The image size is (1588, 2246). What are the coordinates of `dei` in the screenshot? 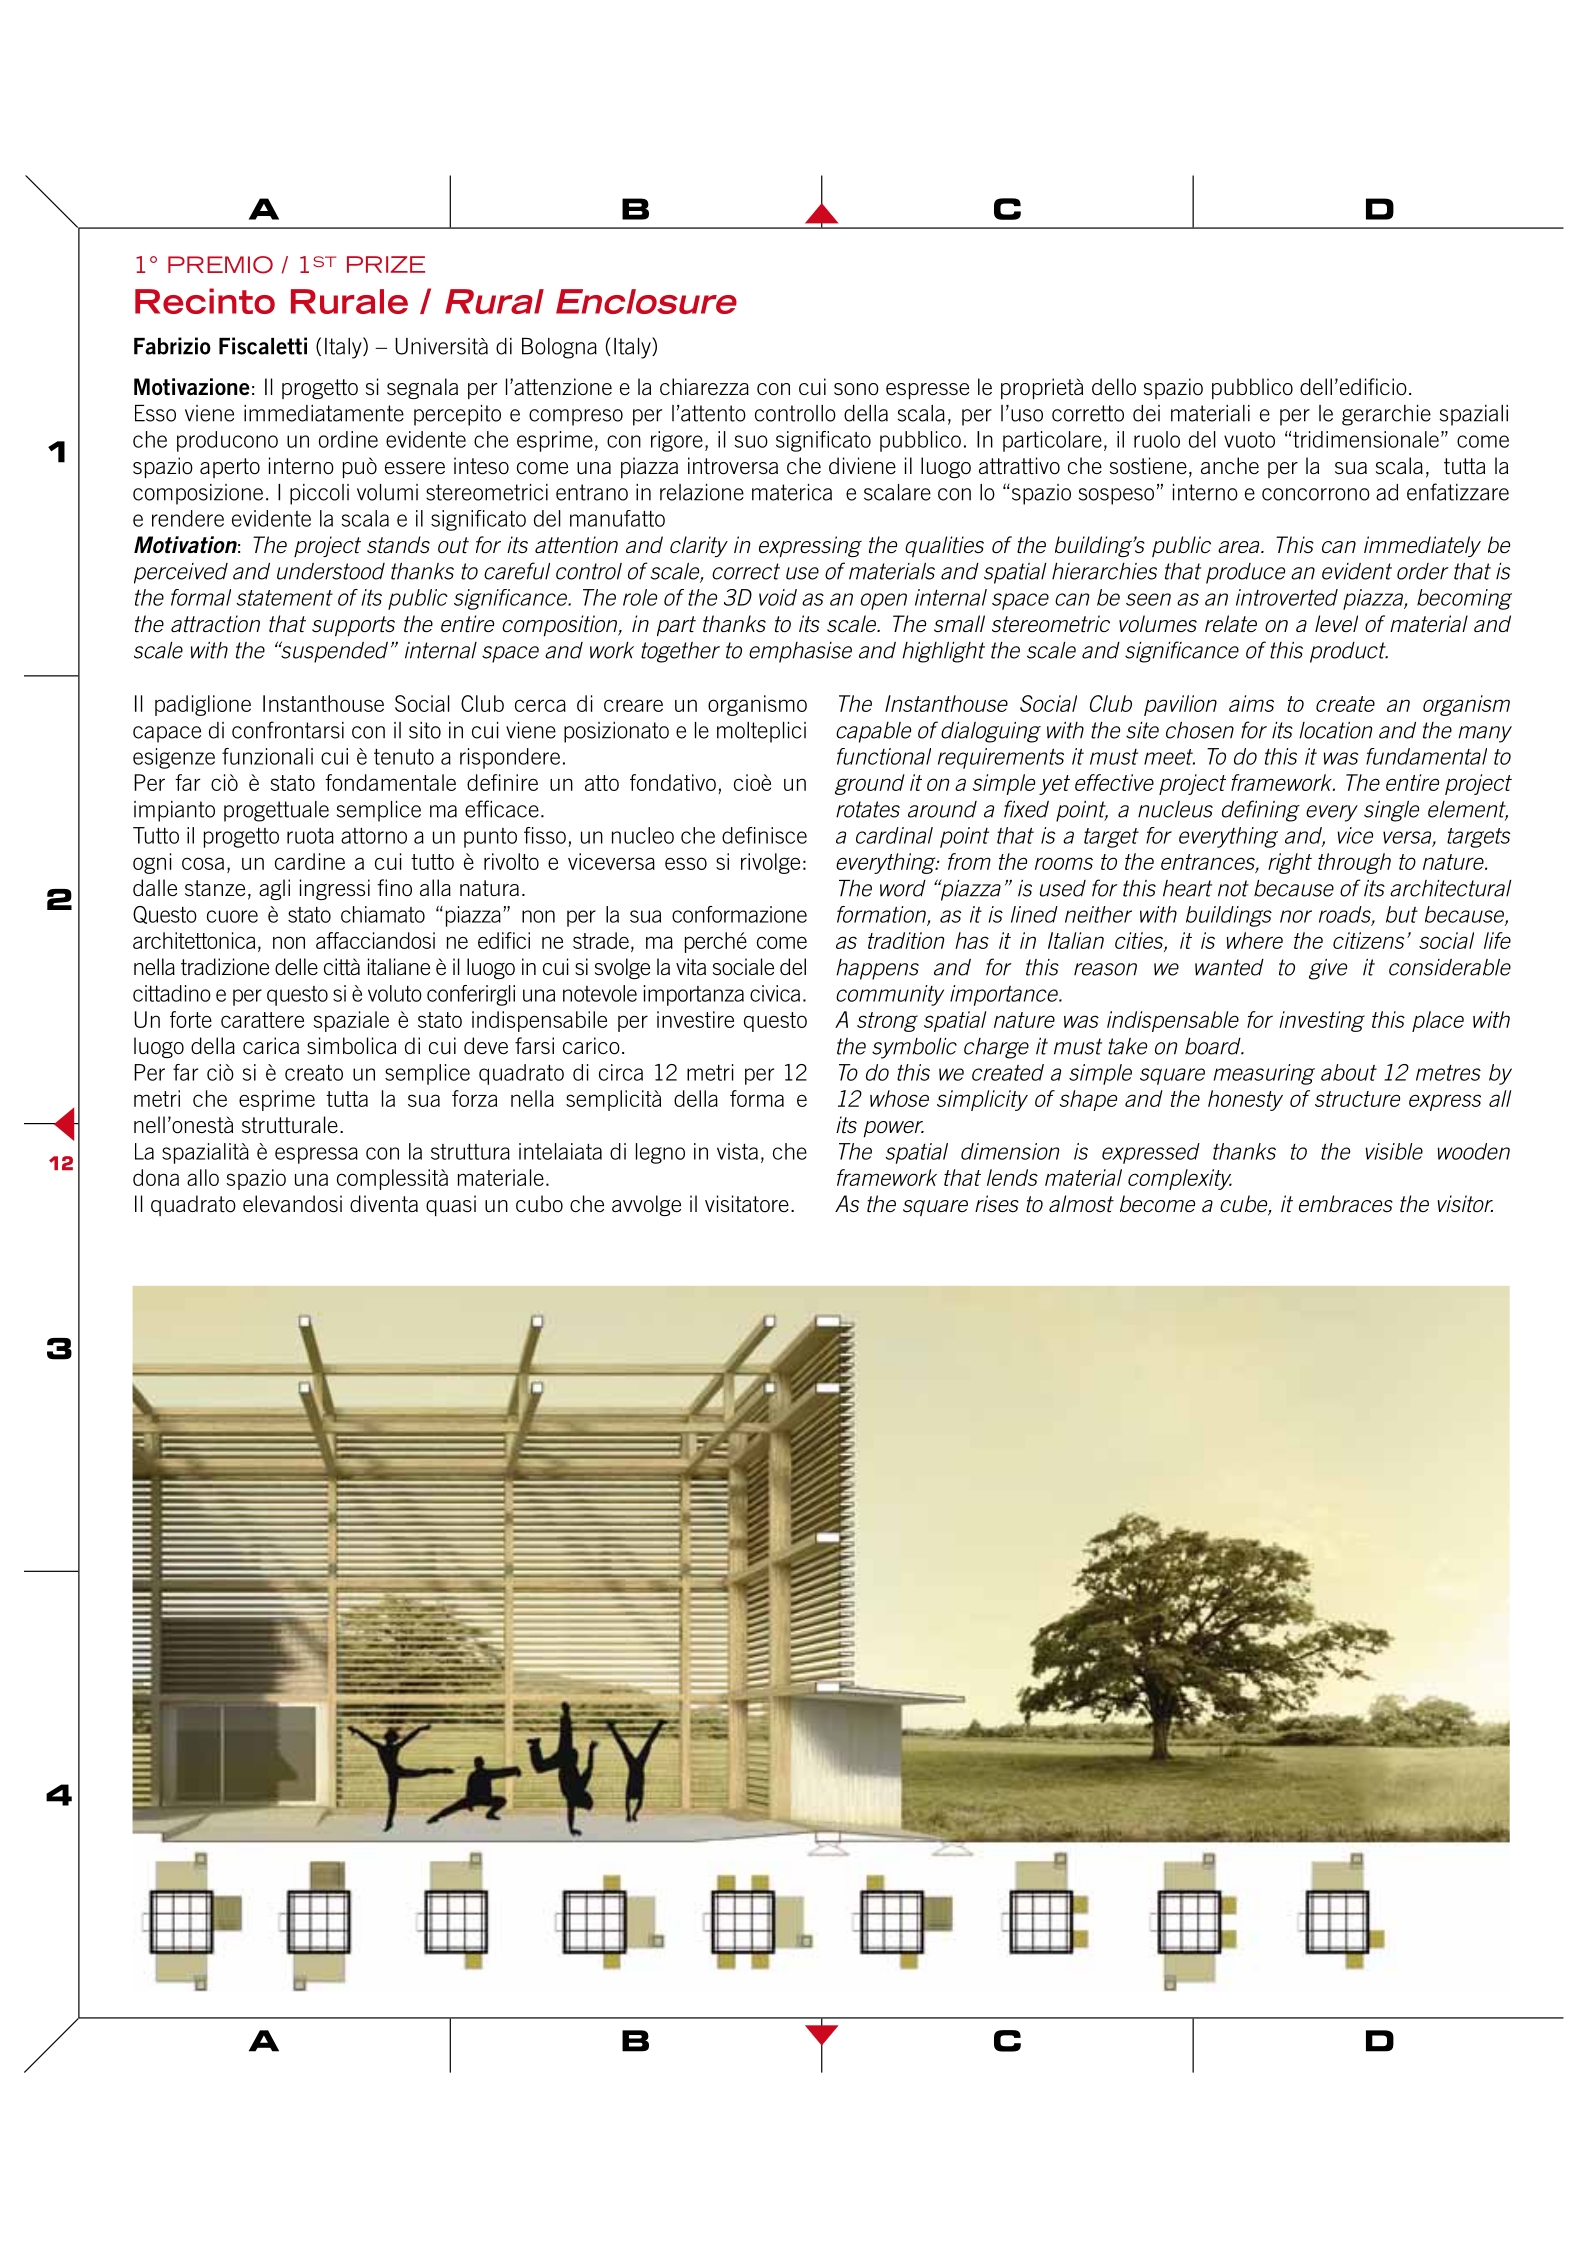 It's located at (1146, 413).
